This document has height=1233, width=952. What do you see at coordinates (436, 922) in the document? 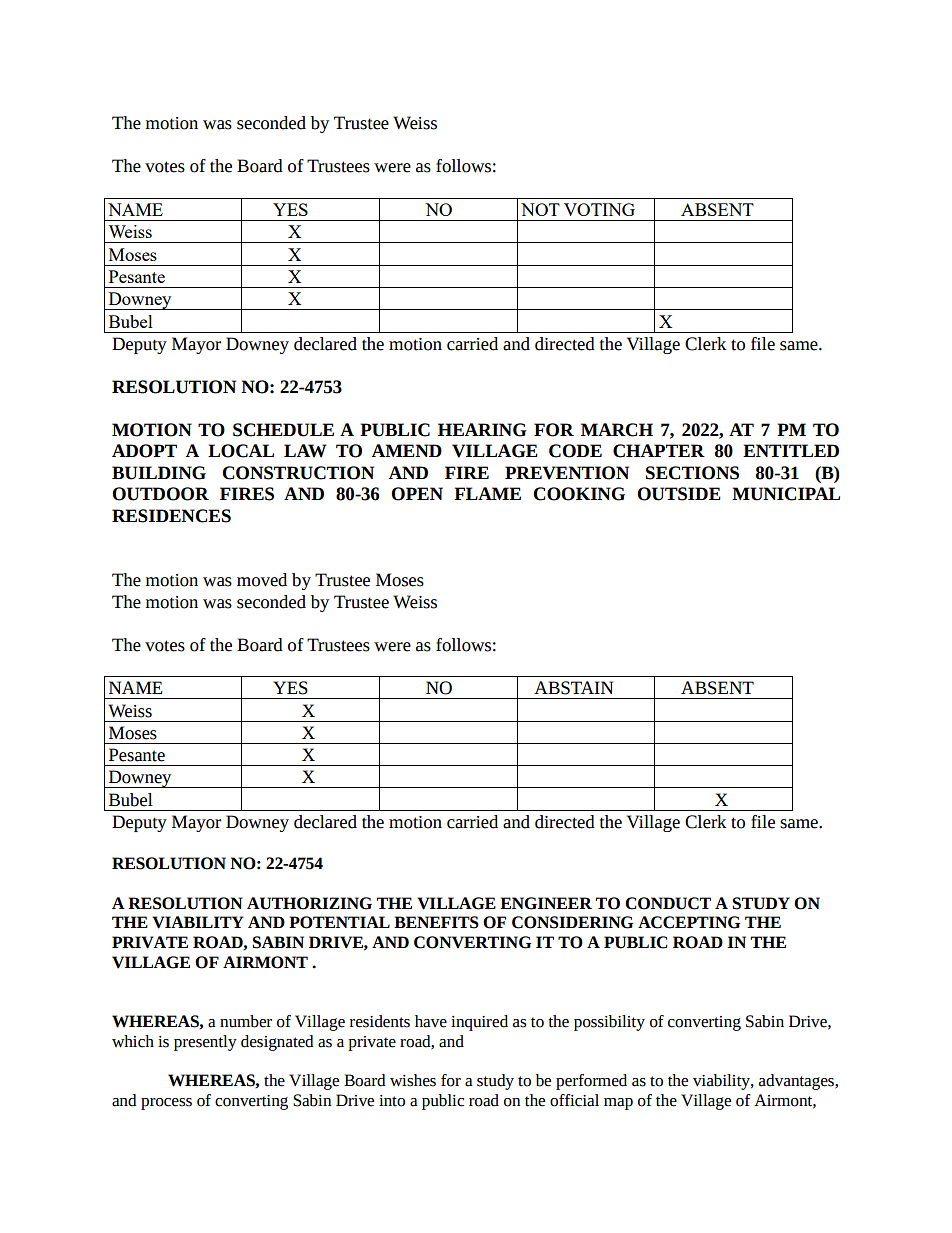
I see `BENEFITS` at bounding box center [436, 922].
